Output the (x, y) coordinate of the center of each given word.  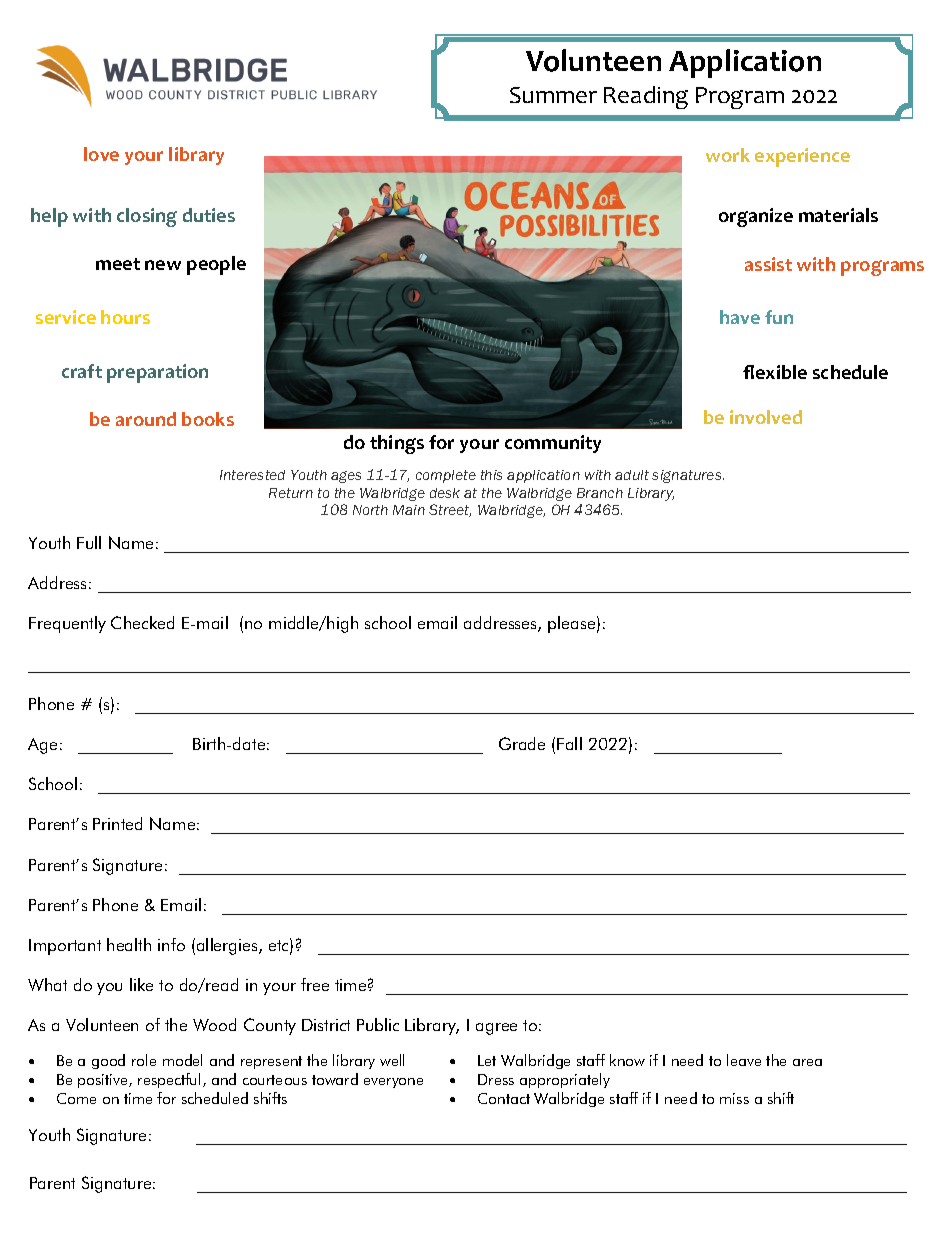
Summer (553, 95)
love (101, 154)
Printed (117, 823)
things (397, 444)
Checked (142, 622)
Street (450, 510)
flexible (775, 372)
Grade (522, 743)
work (728, 155)
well (392, 1060)
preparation (157, 373)
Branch (600, 493)
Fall (569, 743)
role (144, 1060)
